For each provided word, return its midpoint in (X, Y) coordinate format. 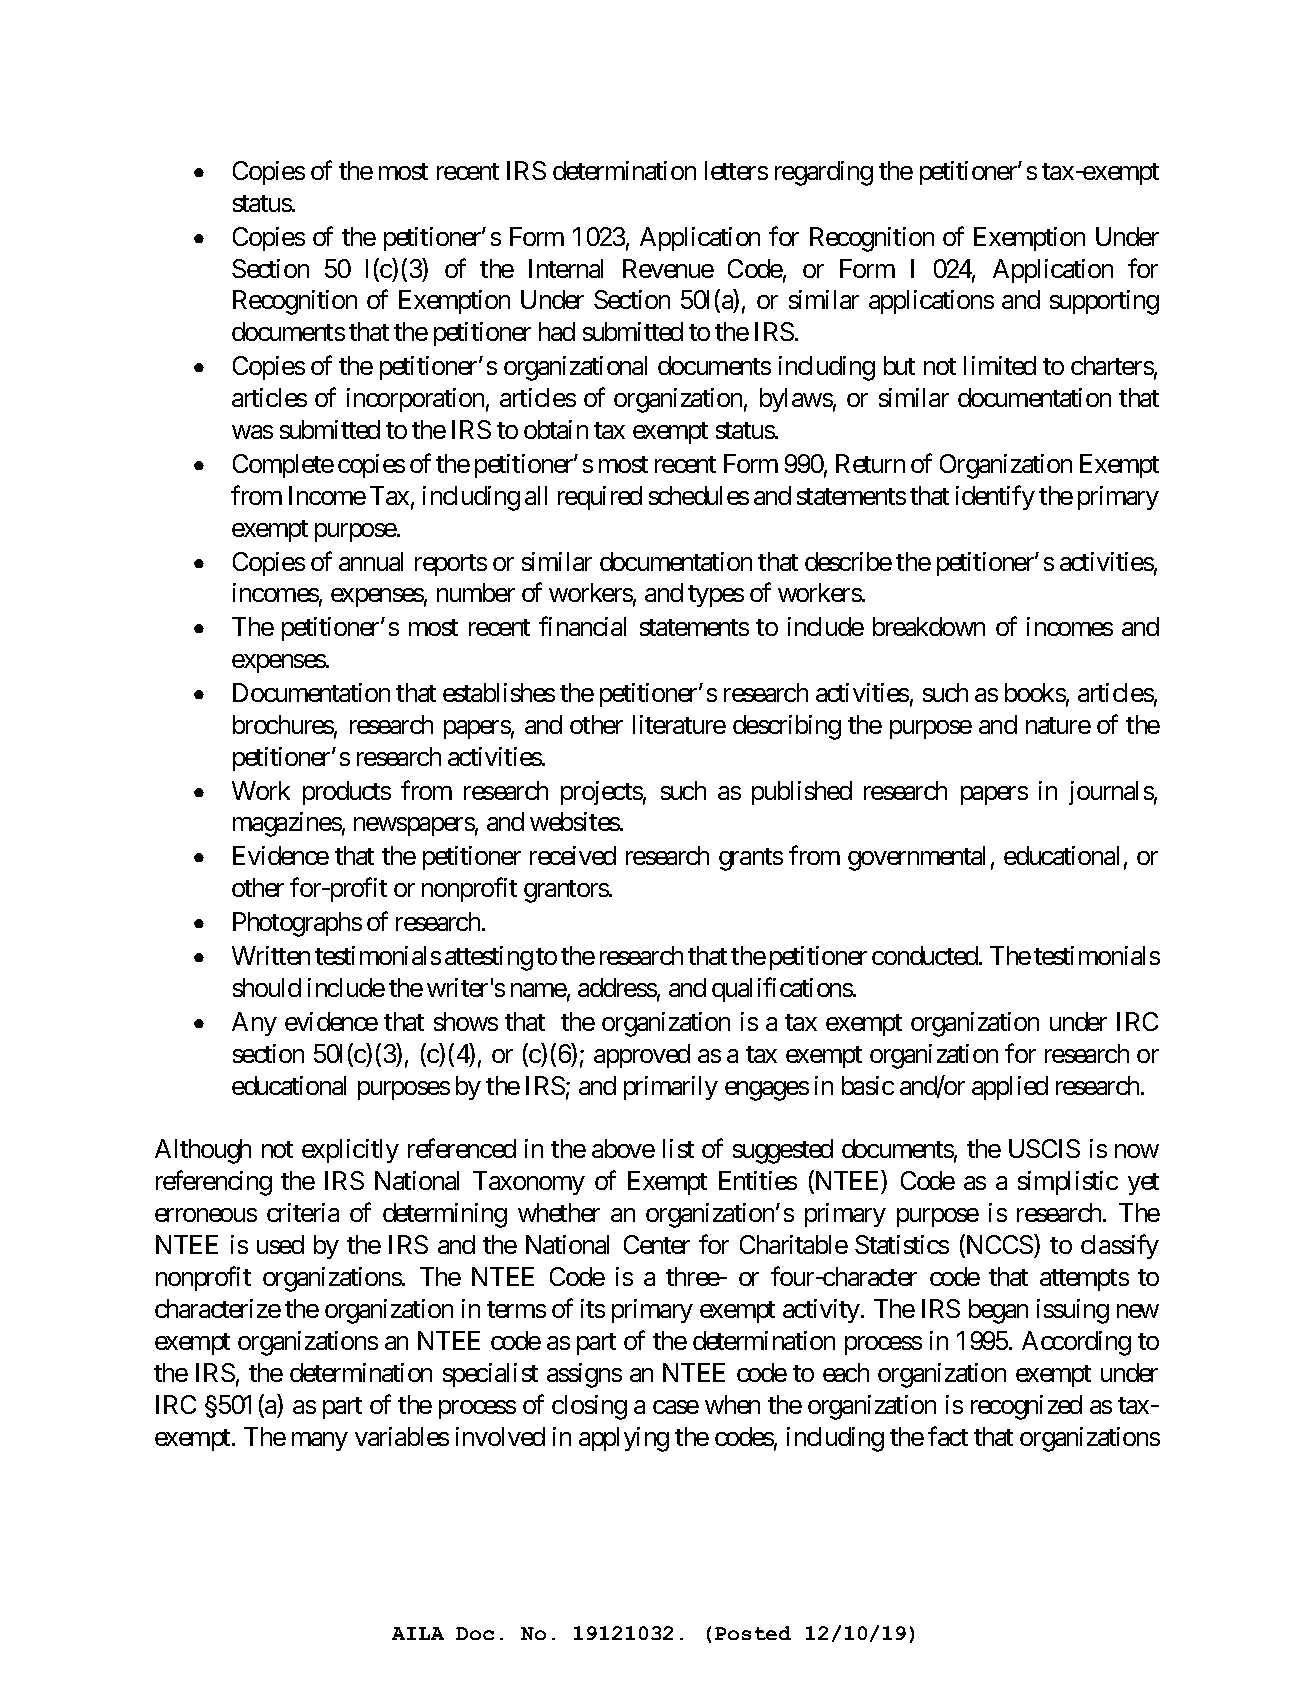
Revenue (668, 268)
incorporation (415, 400)
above (623, 1148)
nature (1058, 725)
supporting (1104, 302)
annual (371, 561)
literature (679, 724)
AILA (418, 1633)
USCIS (1044, 1148)
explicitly (350, 1151)
